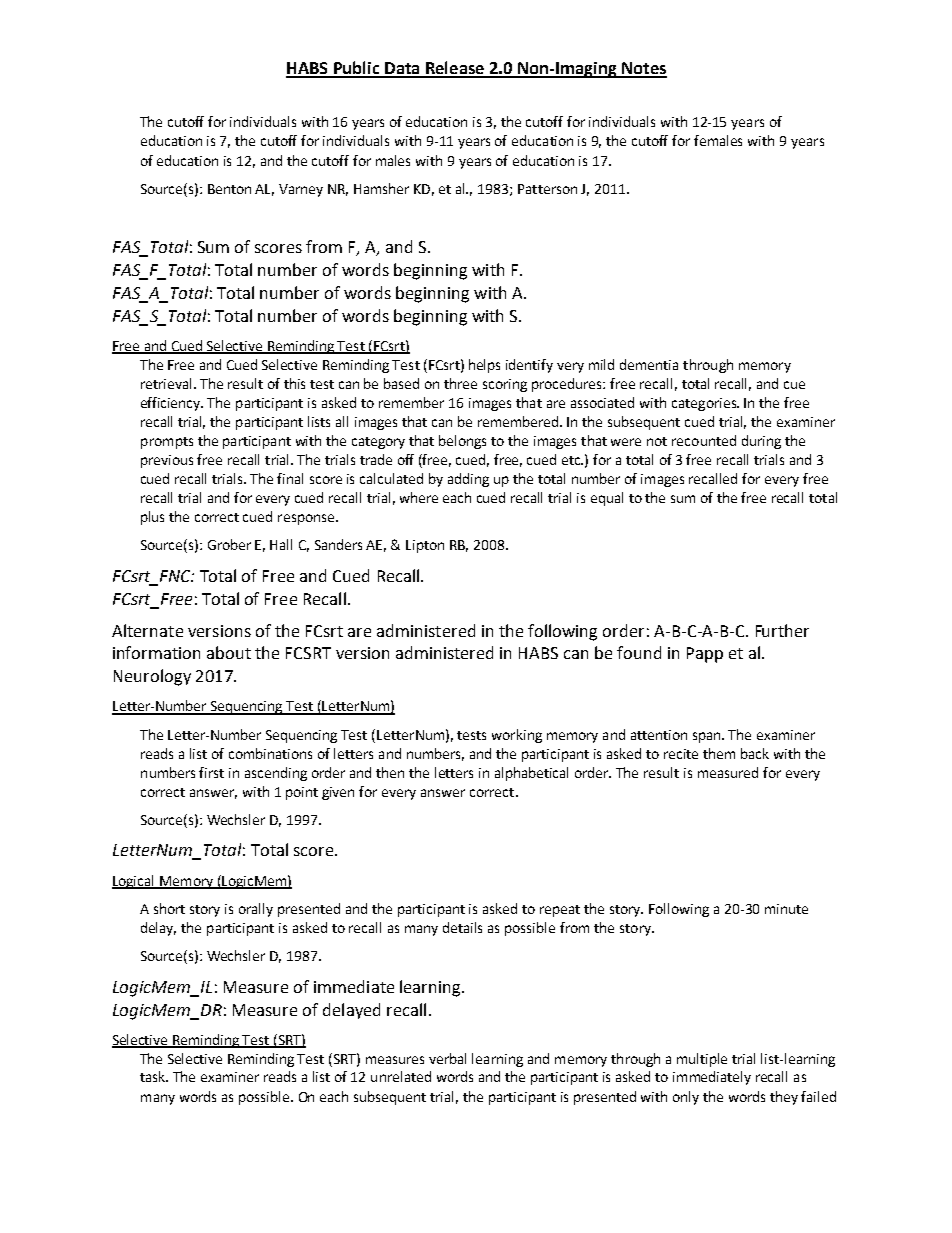  What do you see at coordinates (786, 909) in the page?
I see `minute` at bounding box center [786, 909].
